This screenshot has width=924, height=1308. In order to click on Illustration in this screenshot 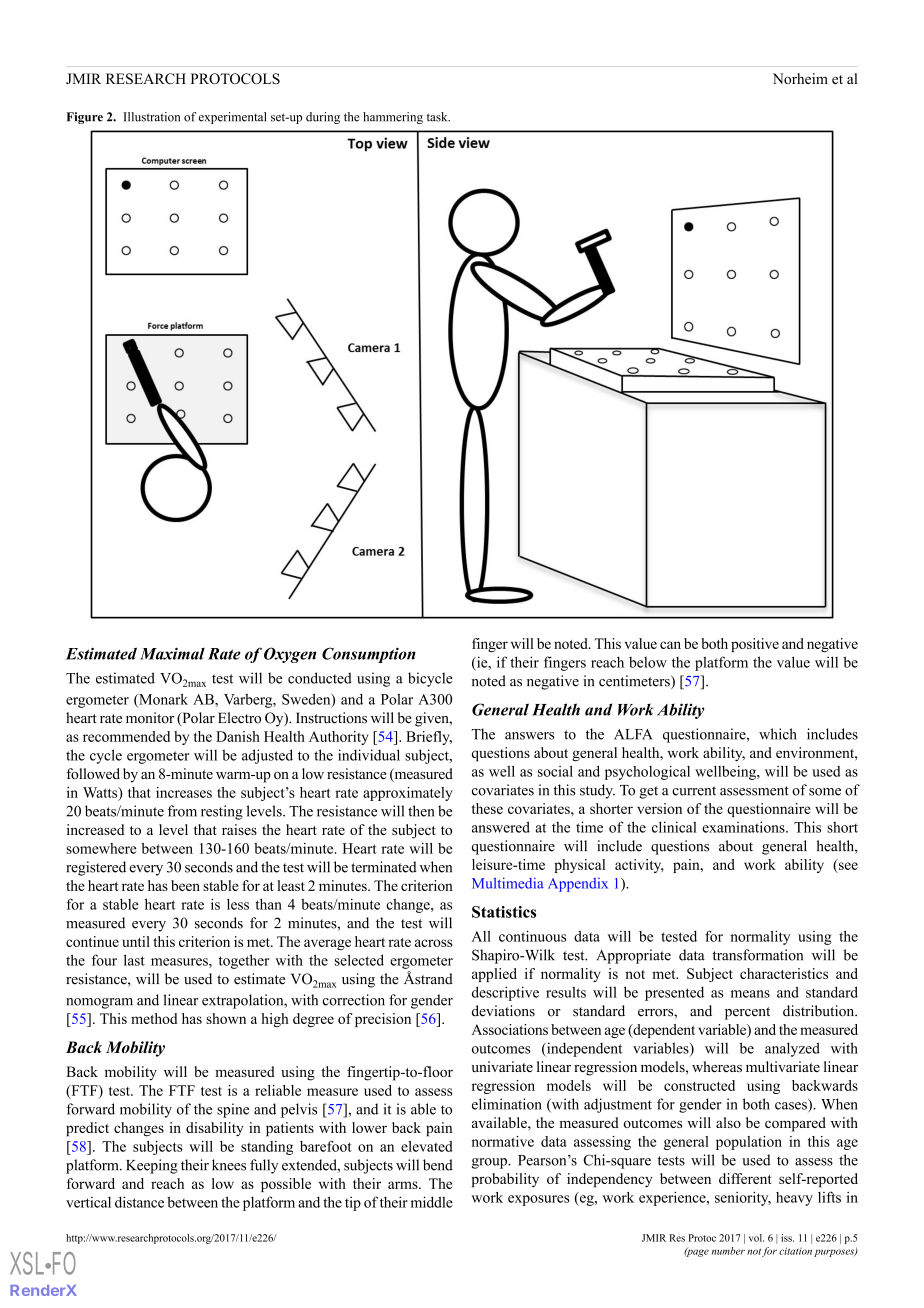, I will do `click(151, 117)`.
